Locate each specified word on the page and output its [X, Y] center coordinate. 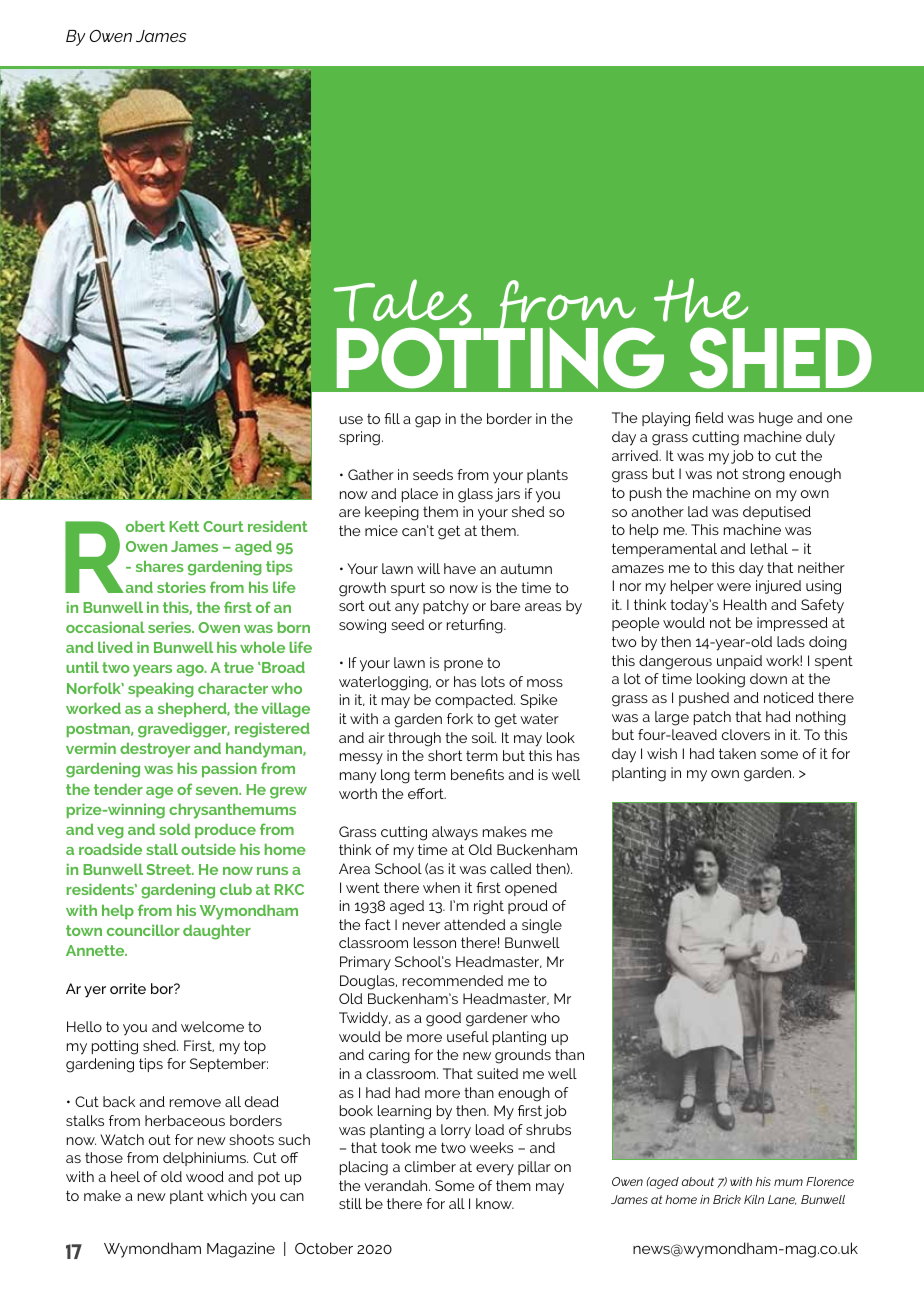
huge [776, 419]
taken [737, 753]
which [227, 1195]
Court [223, 526]
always [455, 833]
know [495, 1203]
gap [428, 422]
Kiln [754, 1199]
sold [174, 829]
